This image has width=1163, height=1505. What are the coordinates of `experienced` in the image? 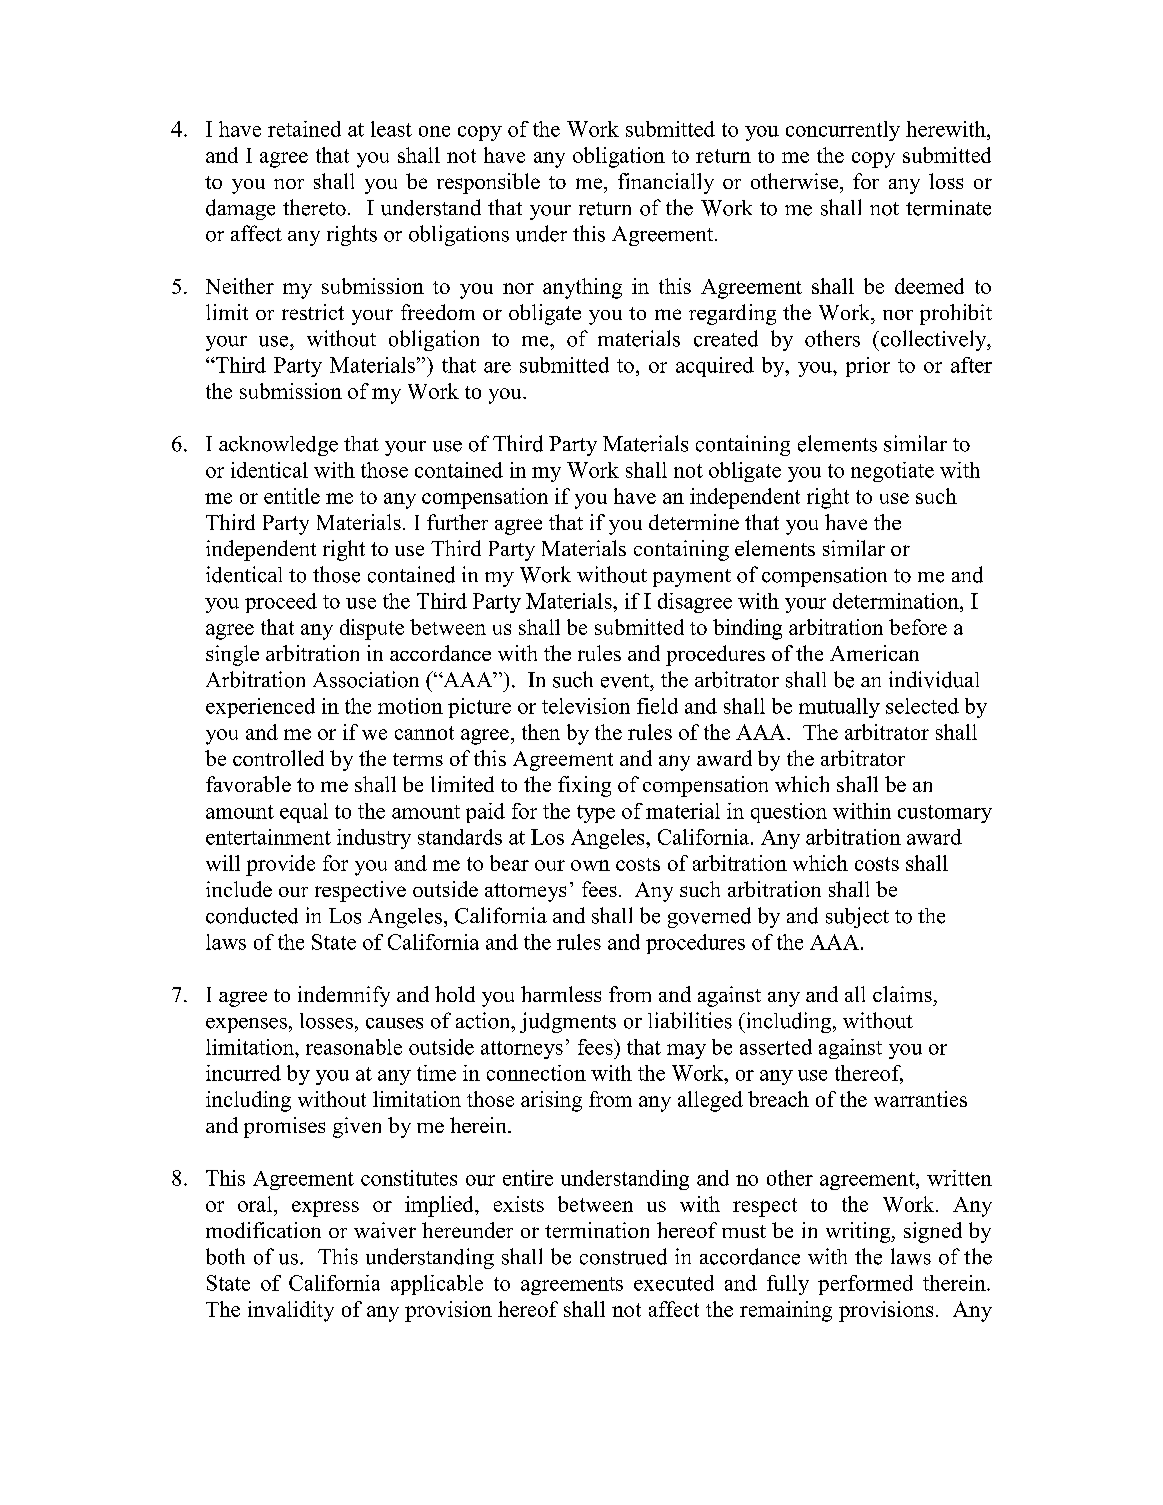 It's located at (260, 708).
